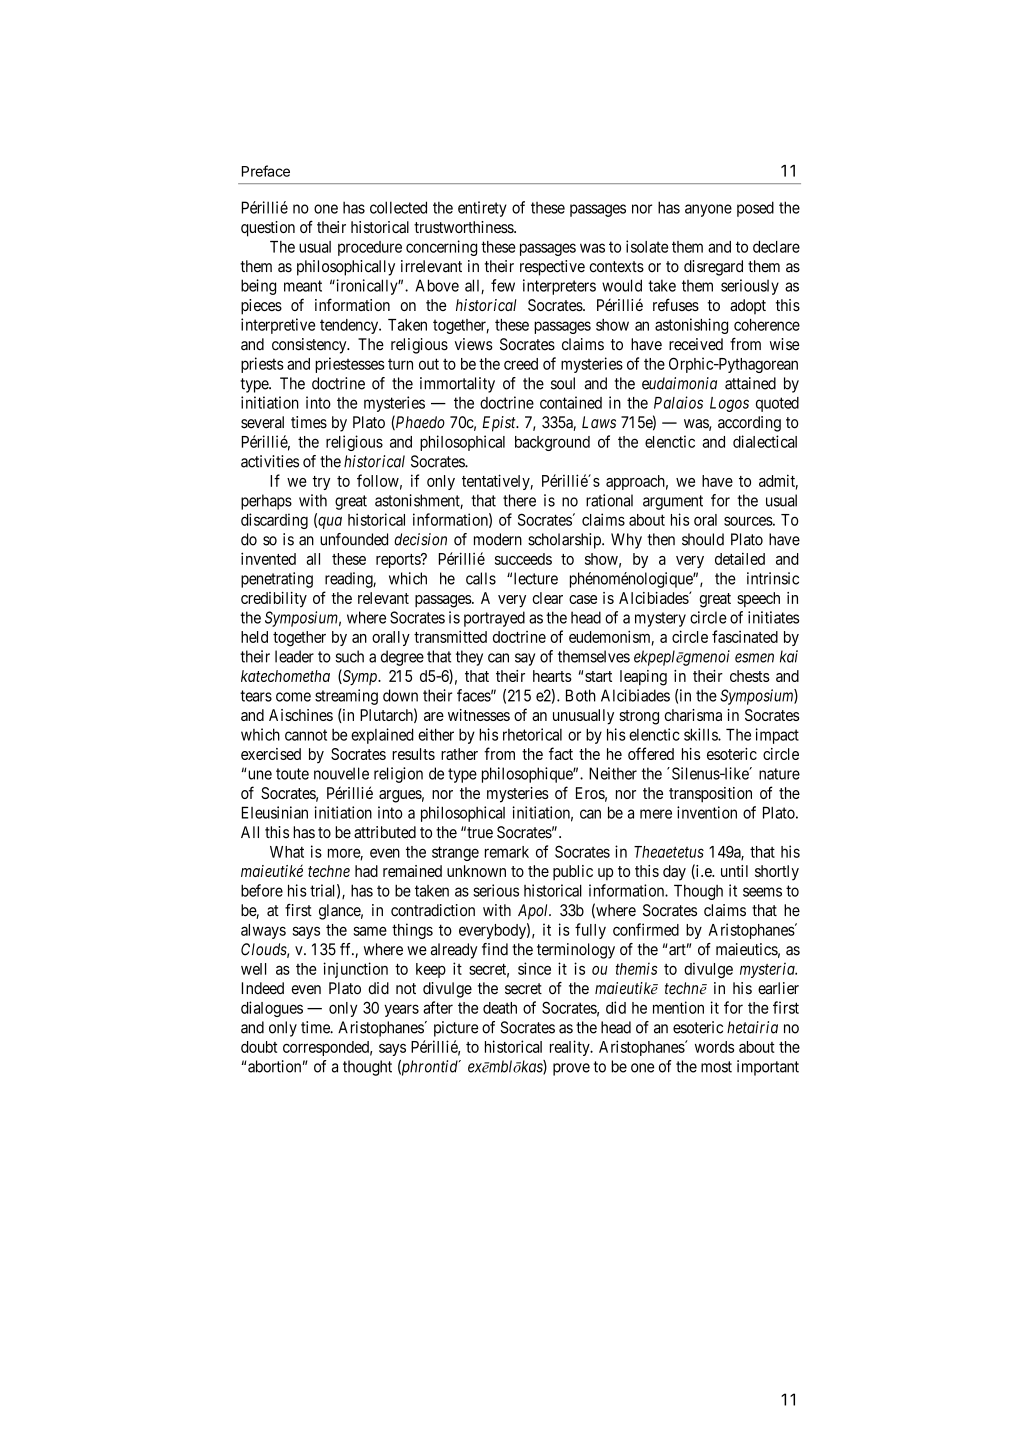  Describe the element at coordinates (745, 636) in the image. I see `fascinated` at that location.
